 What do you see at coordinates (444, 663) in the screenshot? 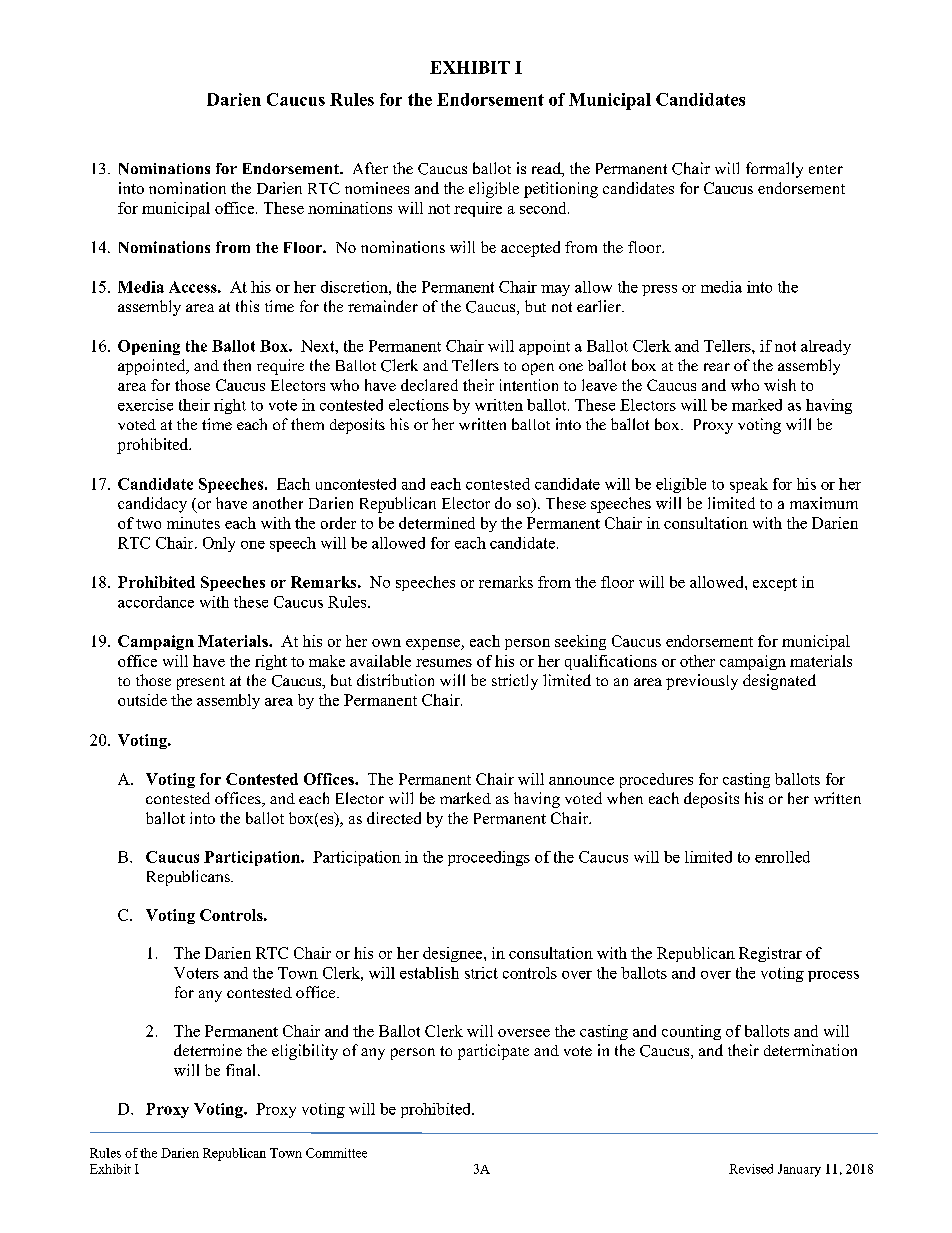
I see `resumes` at bounding box center [444, 663].
